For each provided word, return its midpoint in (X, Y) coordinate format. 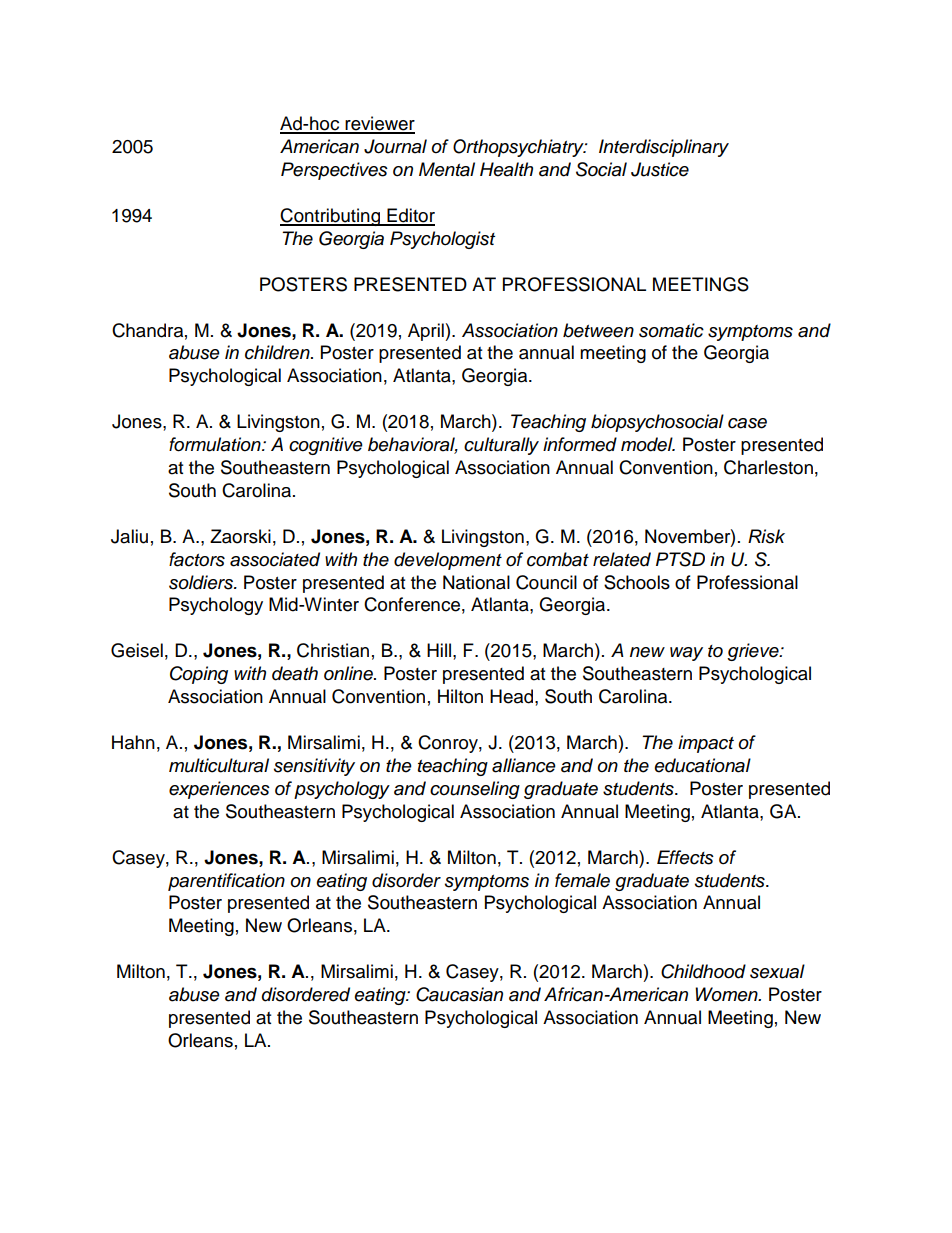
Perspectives (334, 171)
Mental (447, 169)
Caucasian (459, 994)
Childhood (703, 971)
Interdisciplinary (664, 148)
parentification (226, 882)
